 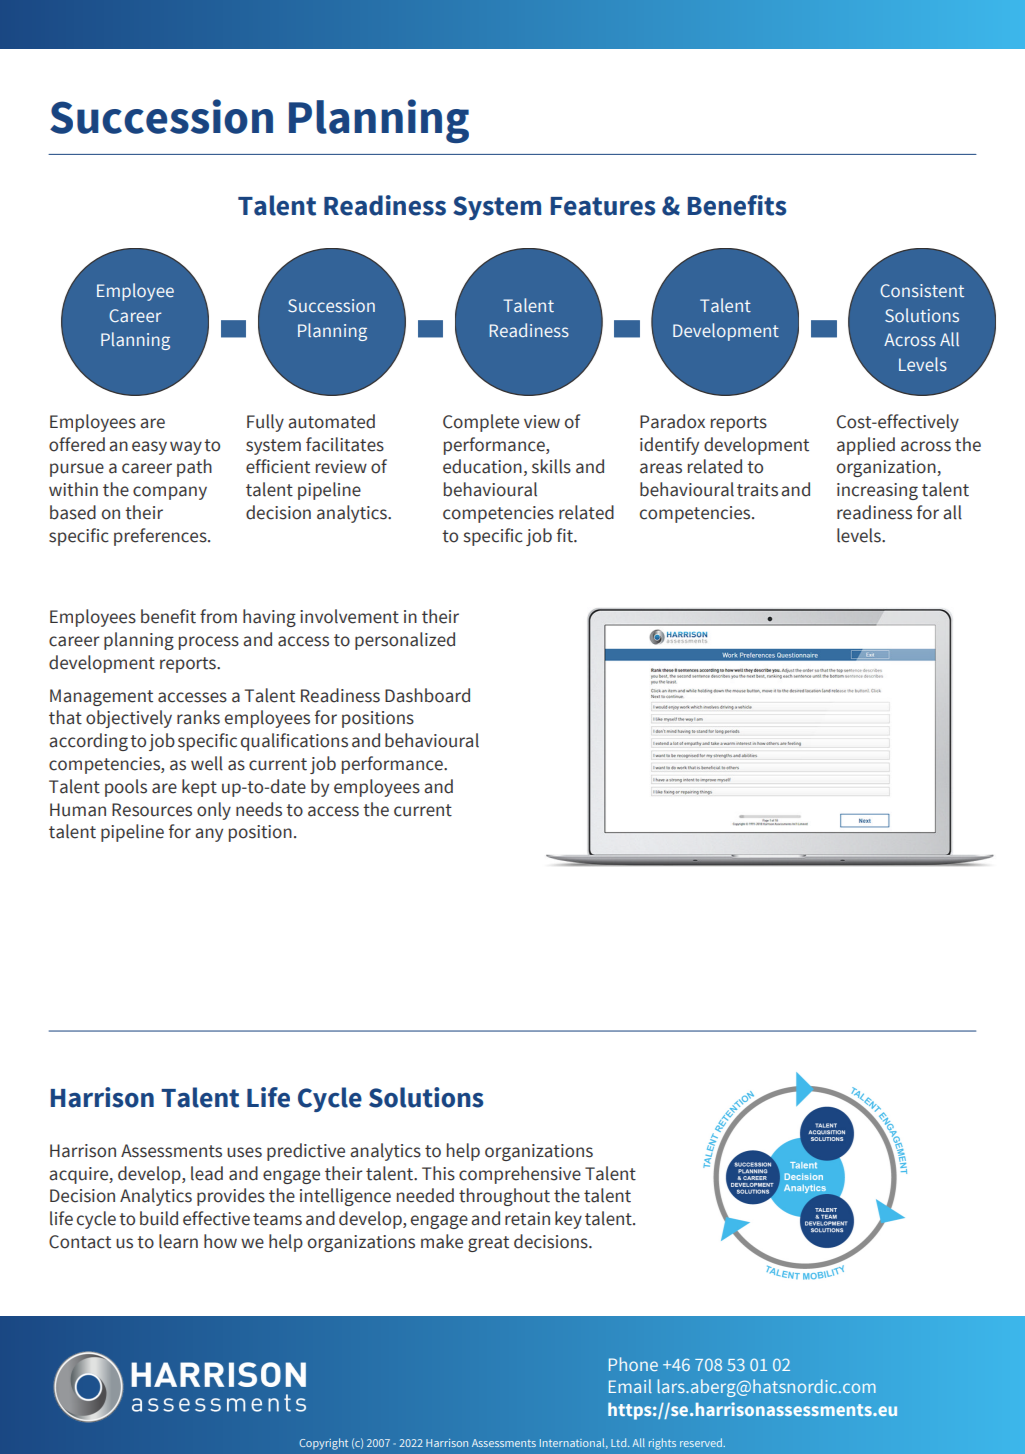 I want to click on Features, so click(x=603, y=206).
